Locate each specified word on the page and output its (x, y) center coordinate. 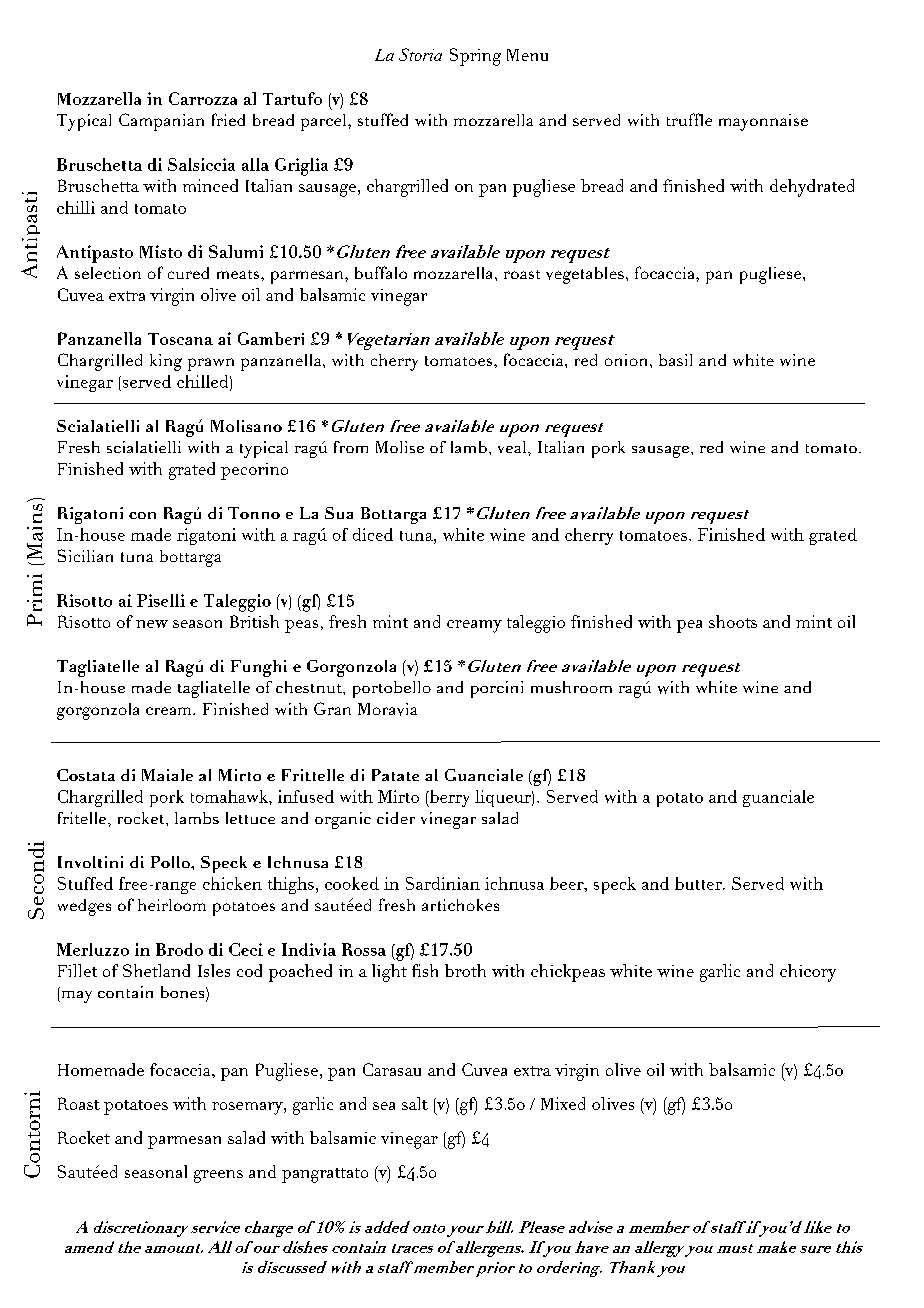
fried (228, 119)
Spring (475, 57)
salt (415, 1103)
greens (218, 1176)
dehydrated (812, 188)
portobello (392, 689)
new (152, 624)
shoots (733, 621)
